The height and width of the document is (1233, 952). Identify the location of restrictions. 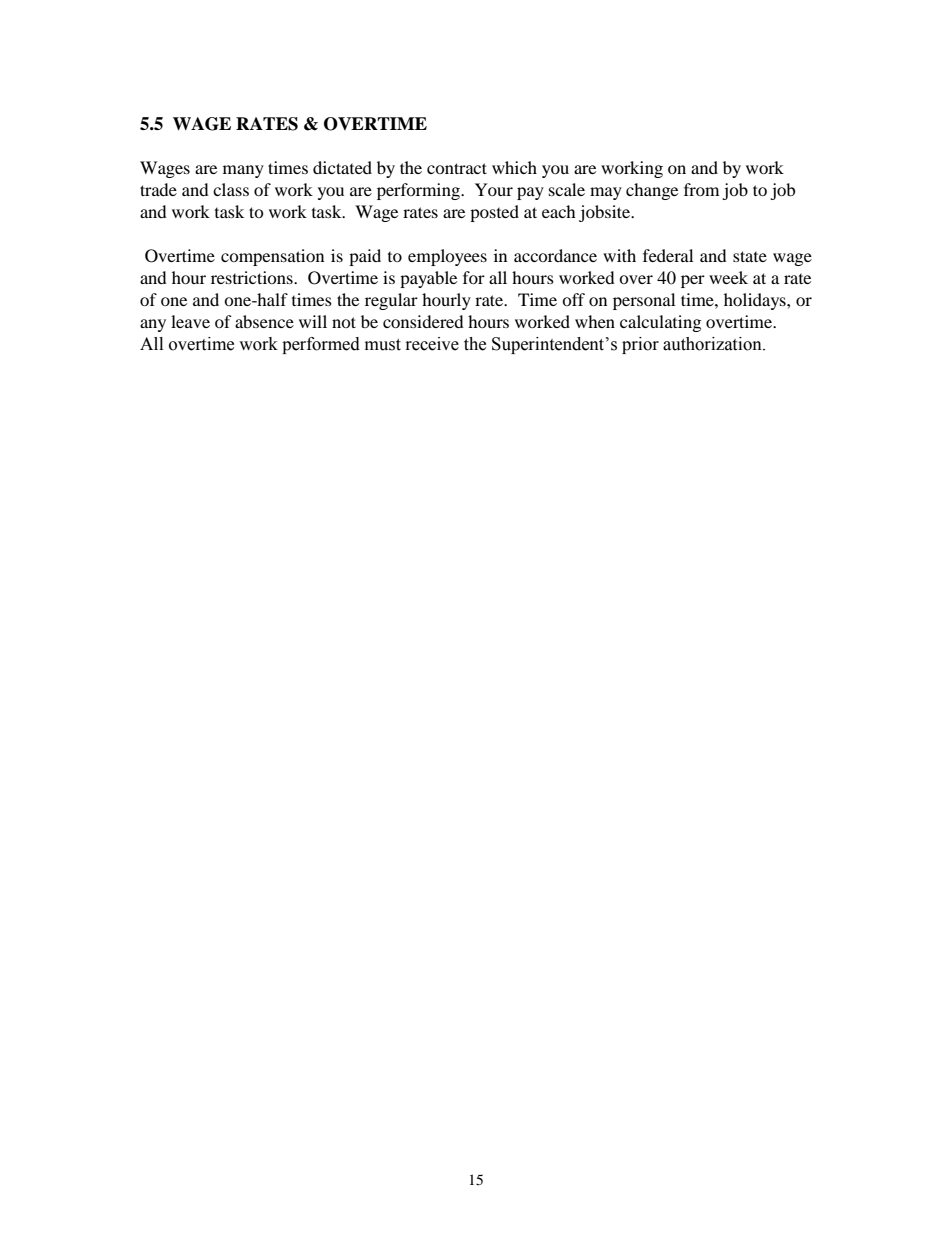
(253, 277).
